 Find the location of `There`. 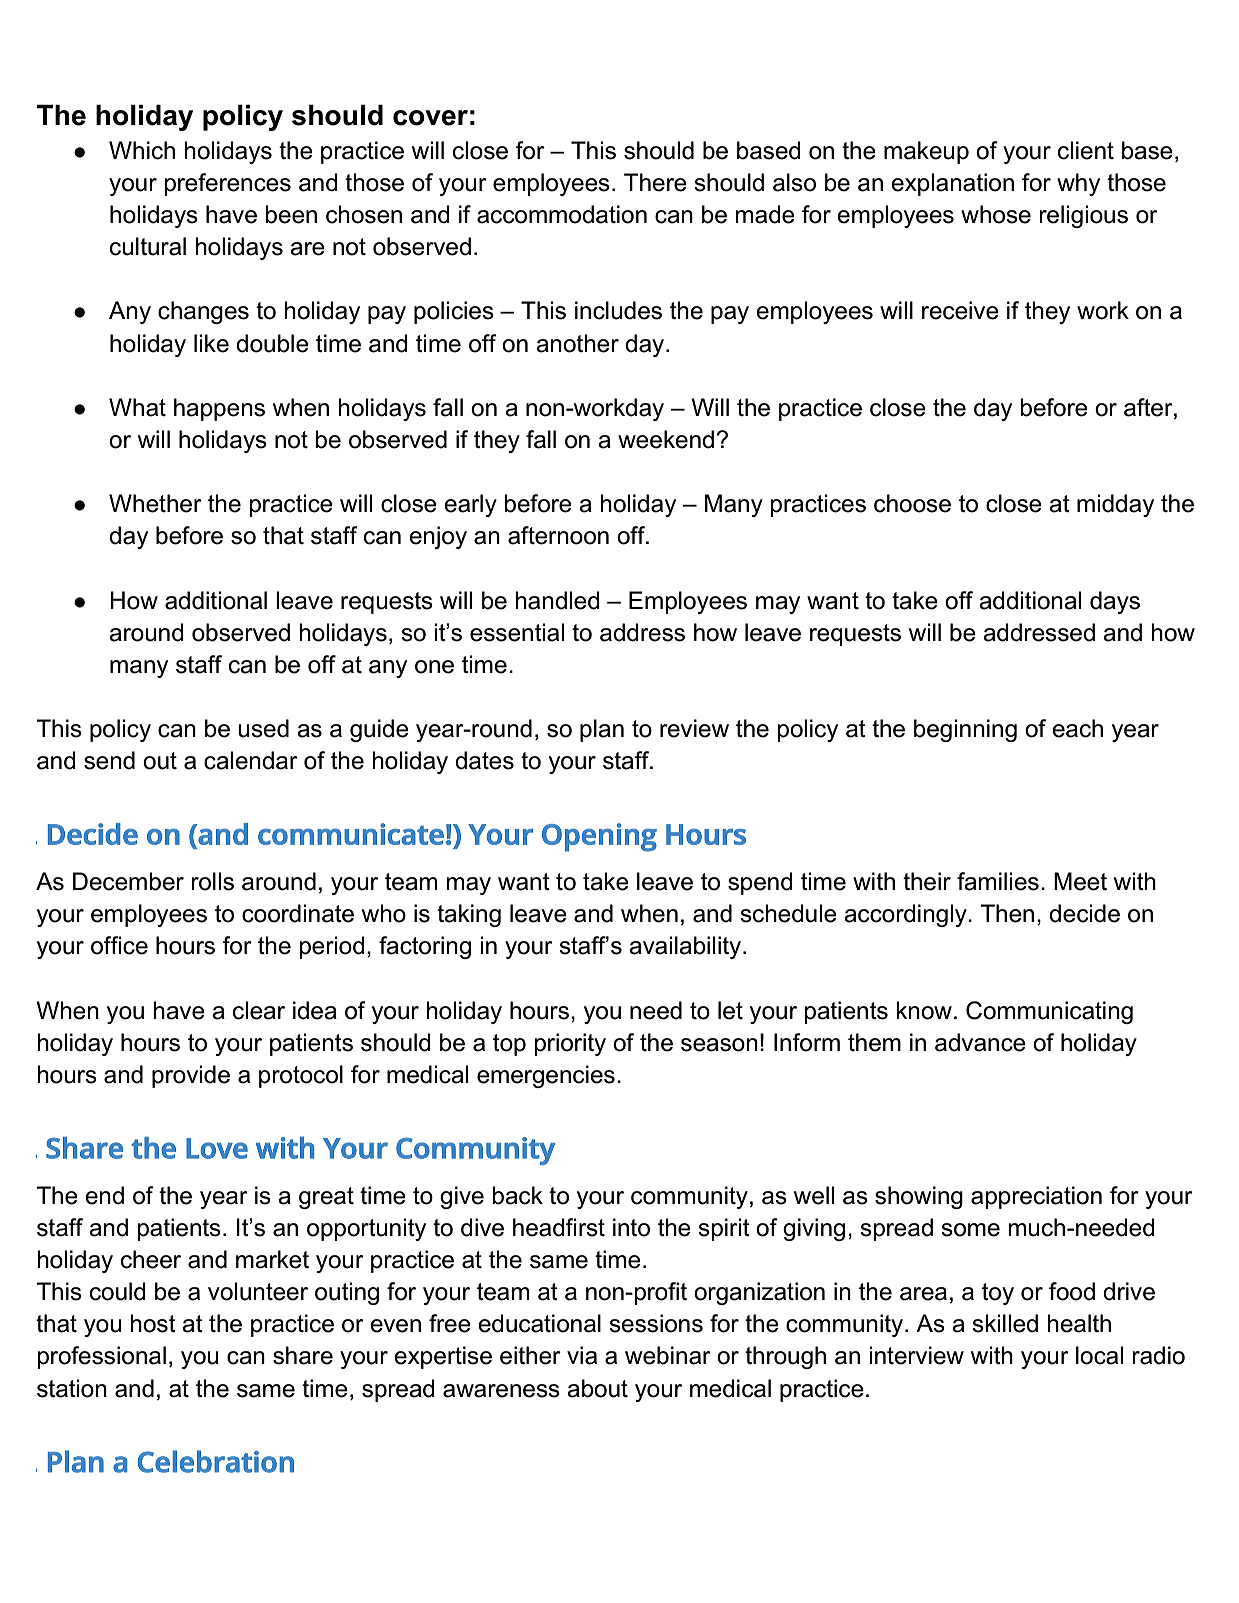

There is located at coordinates (655, 182).
